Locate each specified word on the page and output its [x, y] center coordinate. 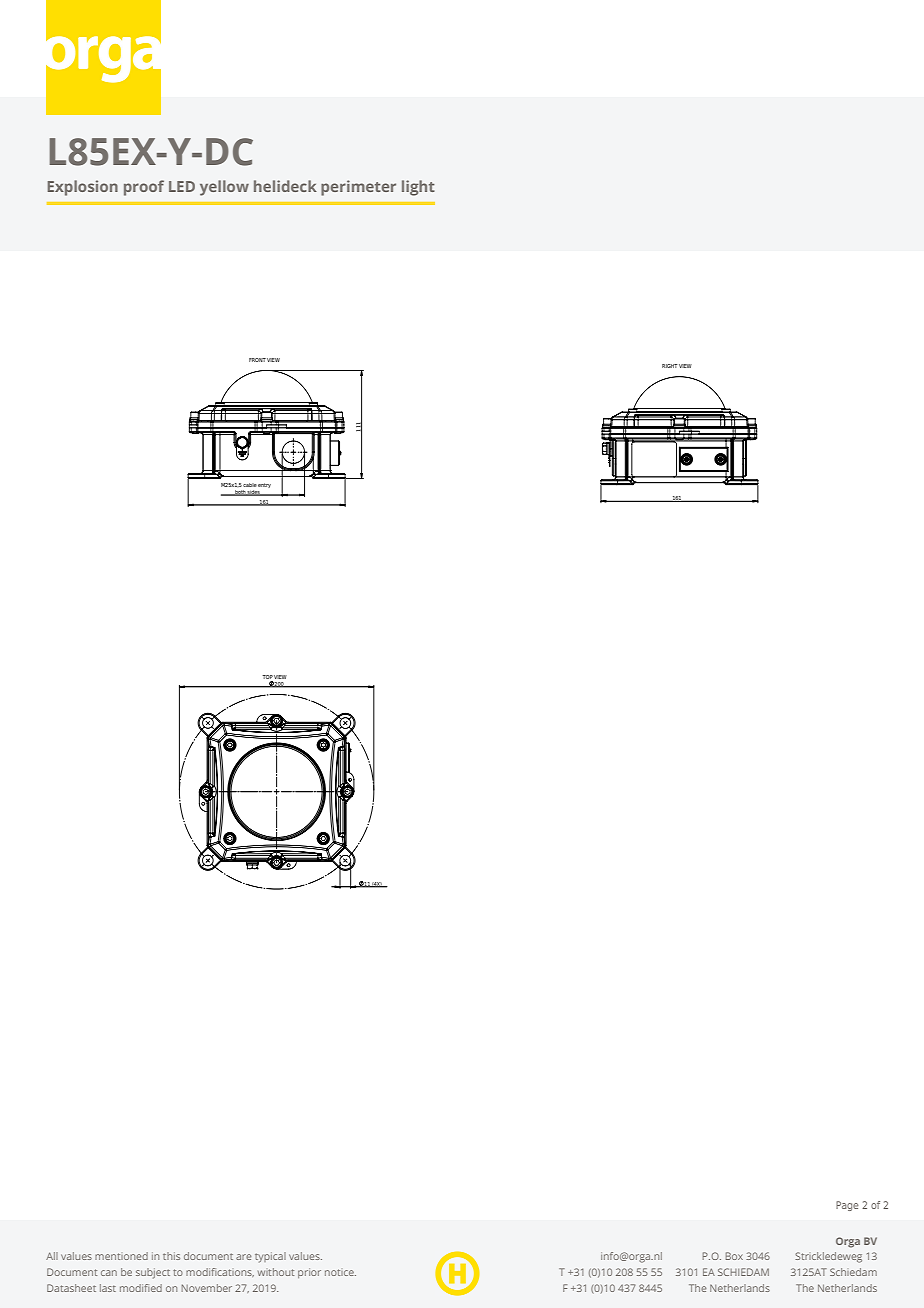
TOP [268, 677]
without [276, 1272]
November [207, 1288]
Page [847, 1206]
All [52, 1256]
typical [270, 1257]
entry [264, 485]
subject [153, 1273]
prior [309, 1273]
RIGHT [669, 366]
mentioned [121, 1256]
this [171, 1256]
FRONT [257, 360]
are [243, 1257]
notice [340, 1272]
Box [734, 1256]
